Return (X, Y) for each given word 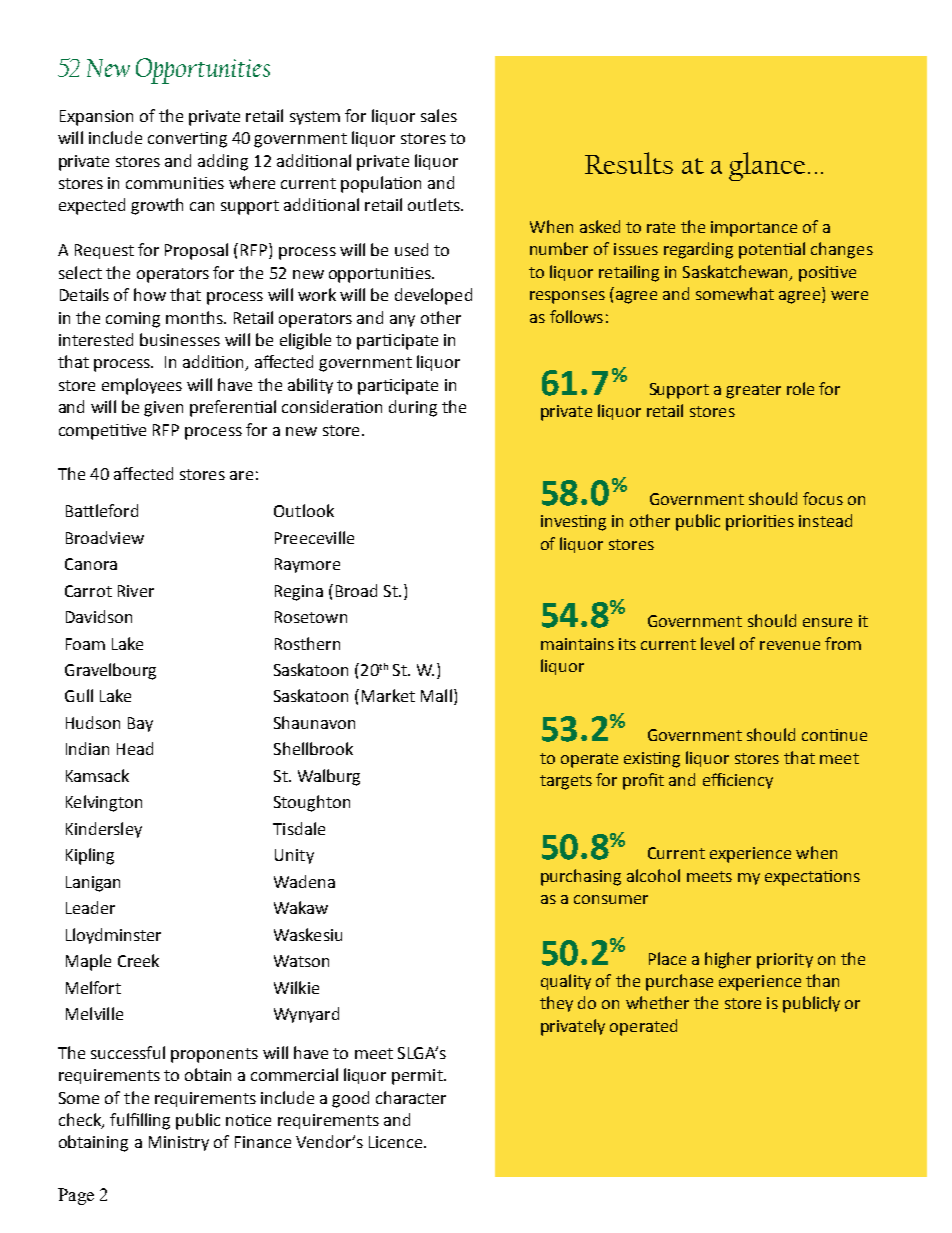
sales (439, 115)
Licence (397, 1142)
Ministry (179, 1143)
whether (657, 1002)
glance (767, 166)
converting (187, 140)
